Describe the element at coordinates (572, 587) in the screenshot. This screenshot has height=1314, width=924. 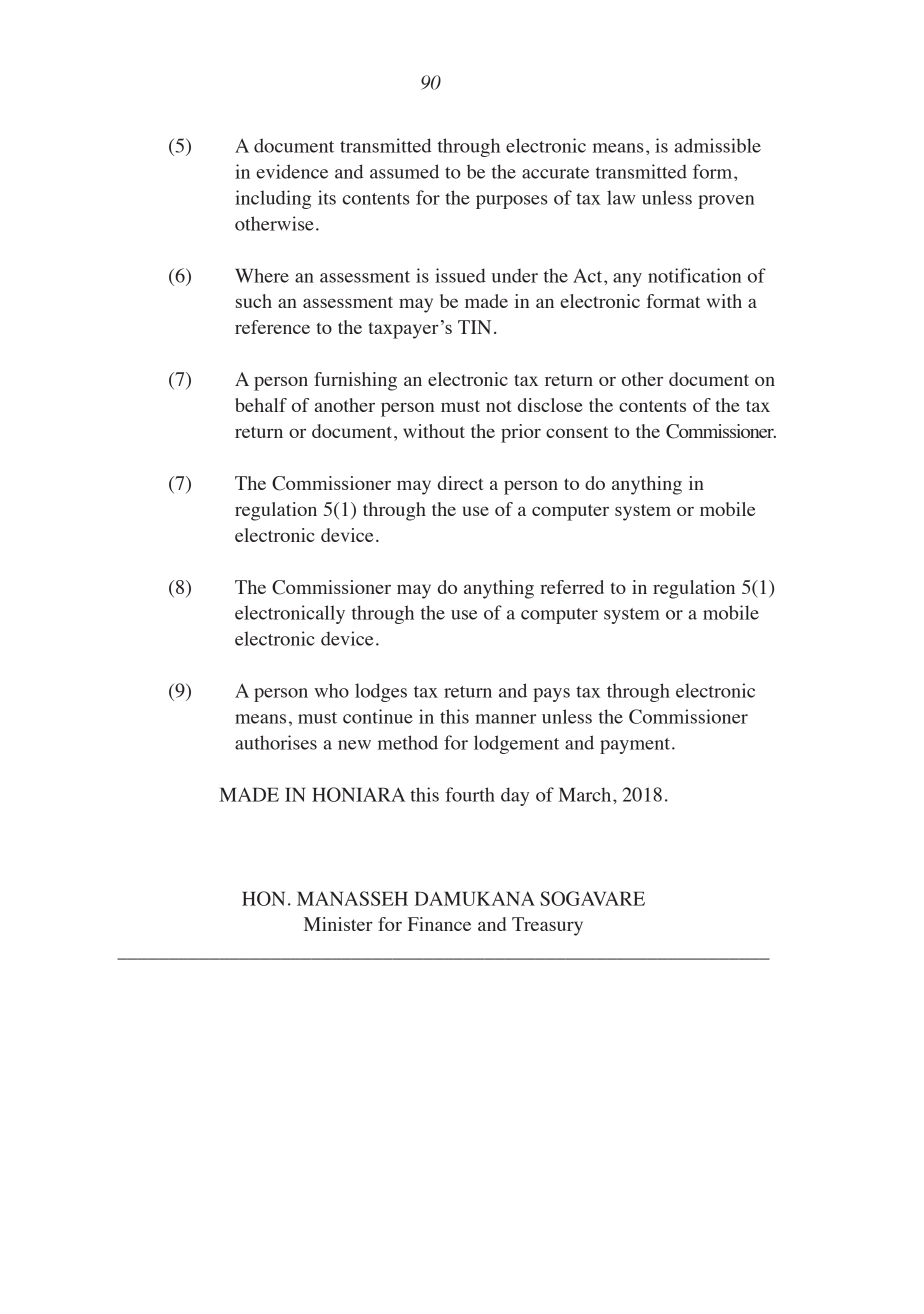
I see `referred` at that location.
